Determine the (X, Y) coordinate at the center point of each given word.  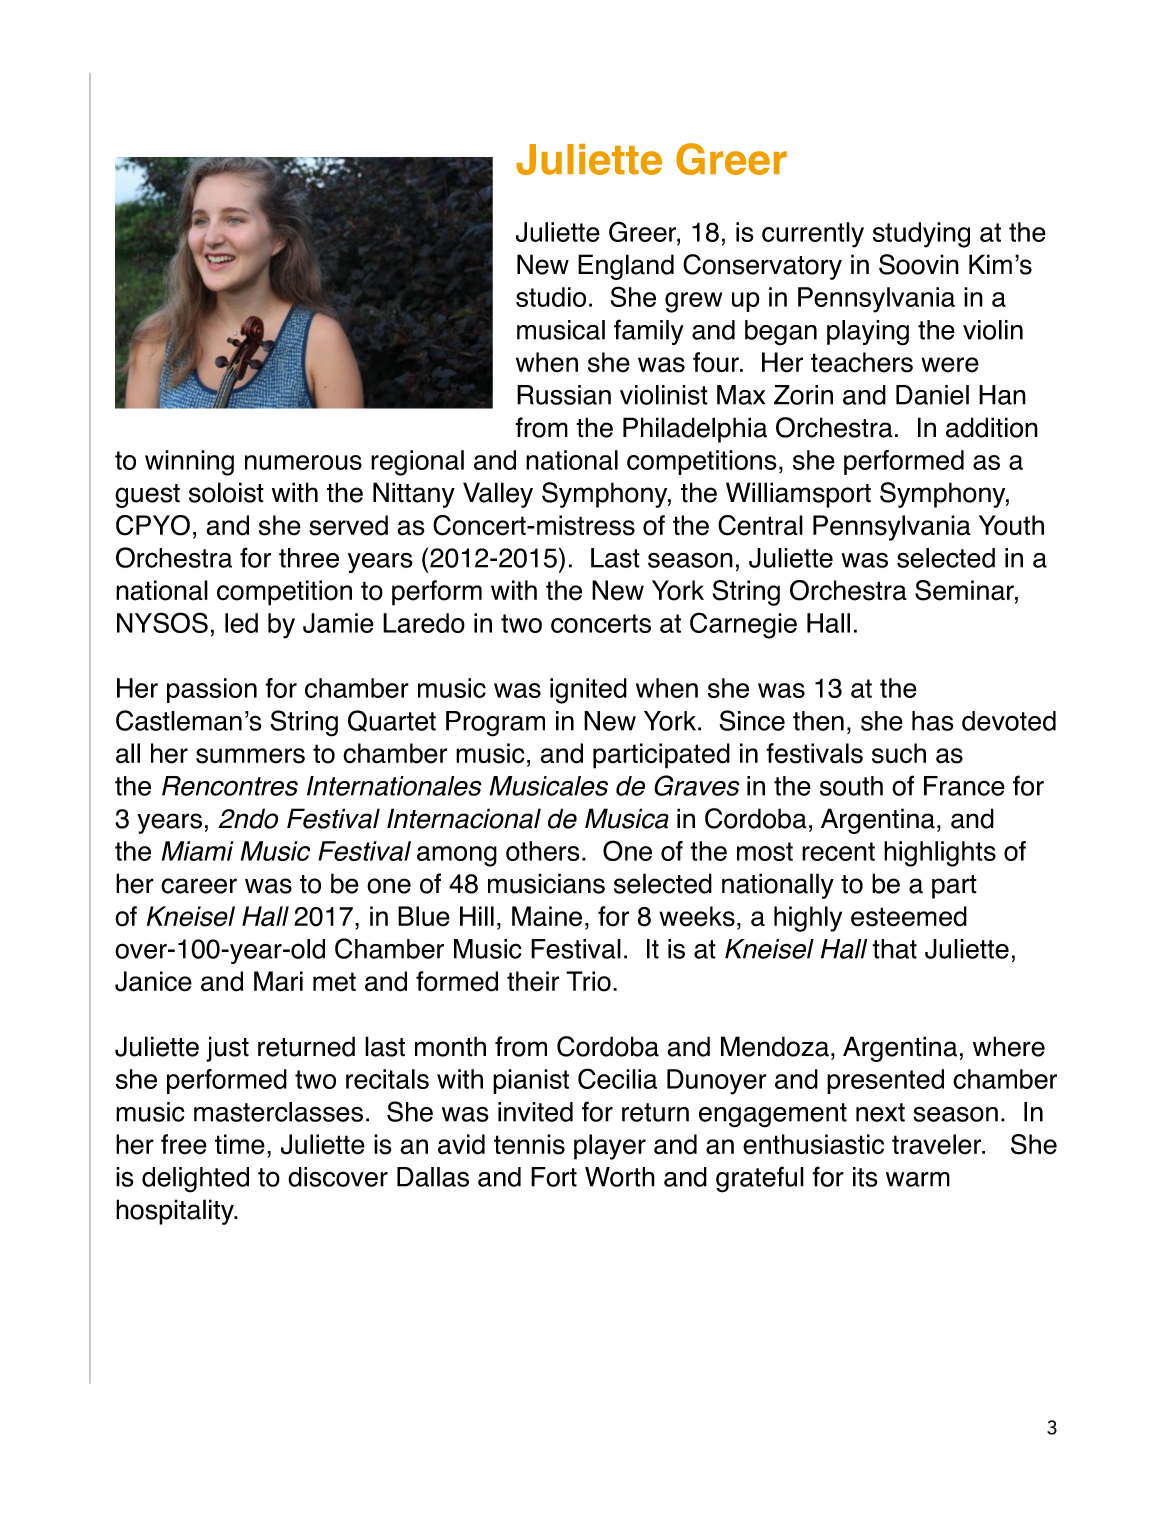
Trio (588, 981)
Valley (498, 495)
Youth (1011, 525)
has (933, 721)
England (626, 267)
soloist (226, 492)
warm (918, 1179)
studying (921, 235)
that (894, 949)
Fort (554, 1177)
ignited (588, 691)
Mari (278, 981)
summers (250, 756)
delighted (195, 1180)
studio (551, 297)
